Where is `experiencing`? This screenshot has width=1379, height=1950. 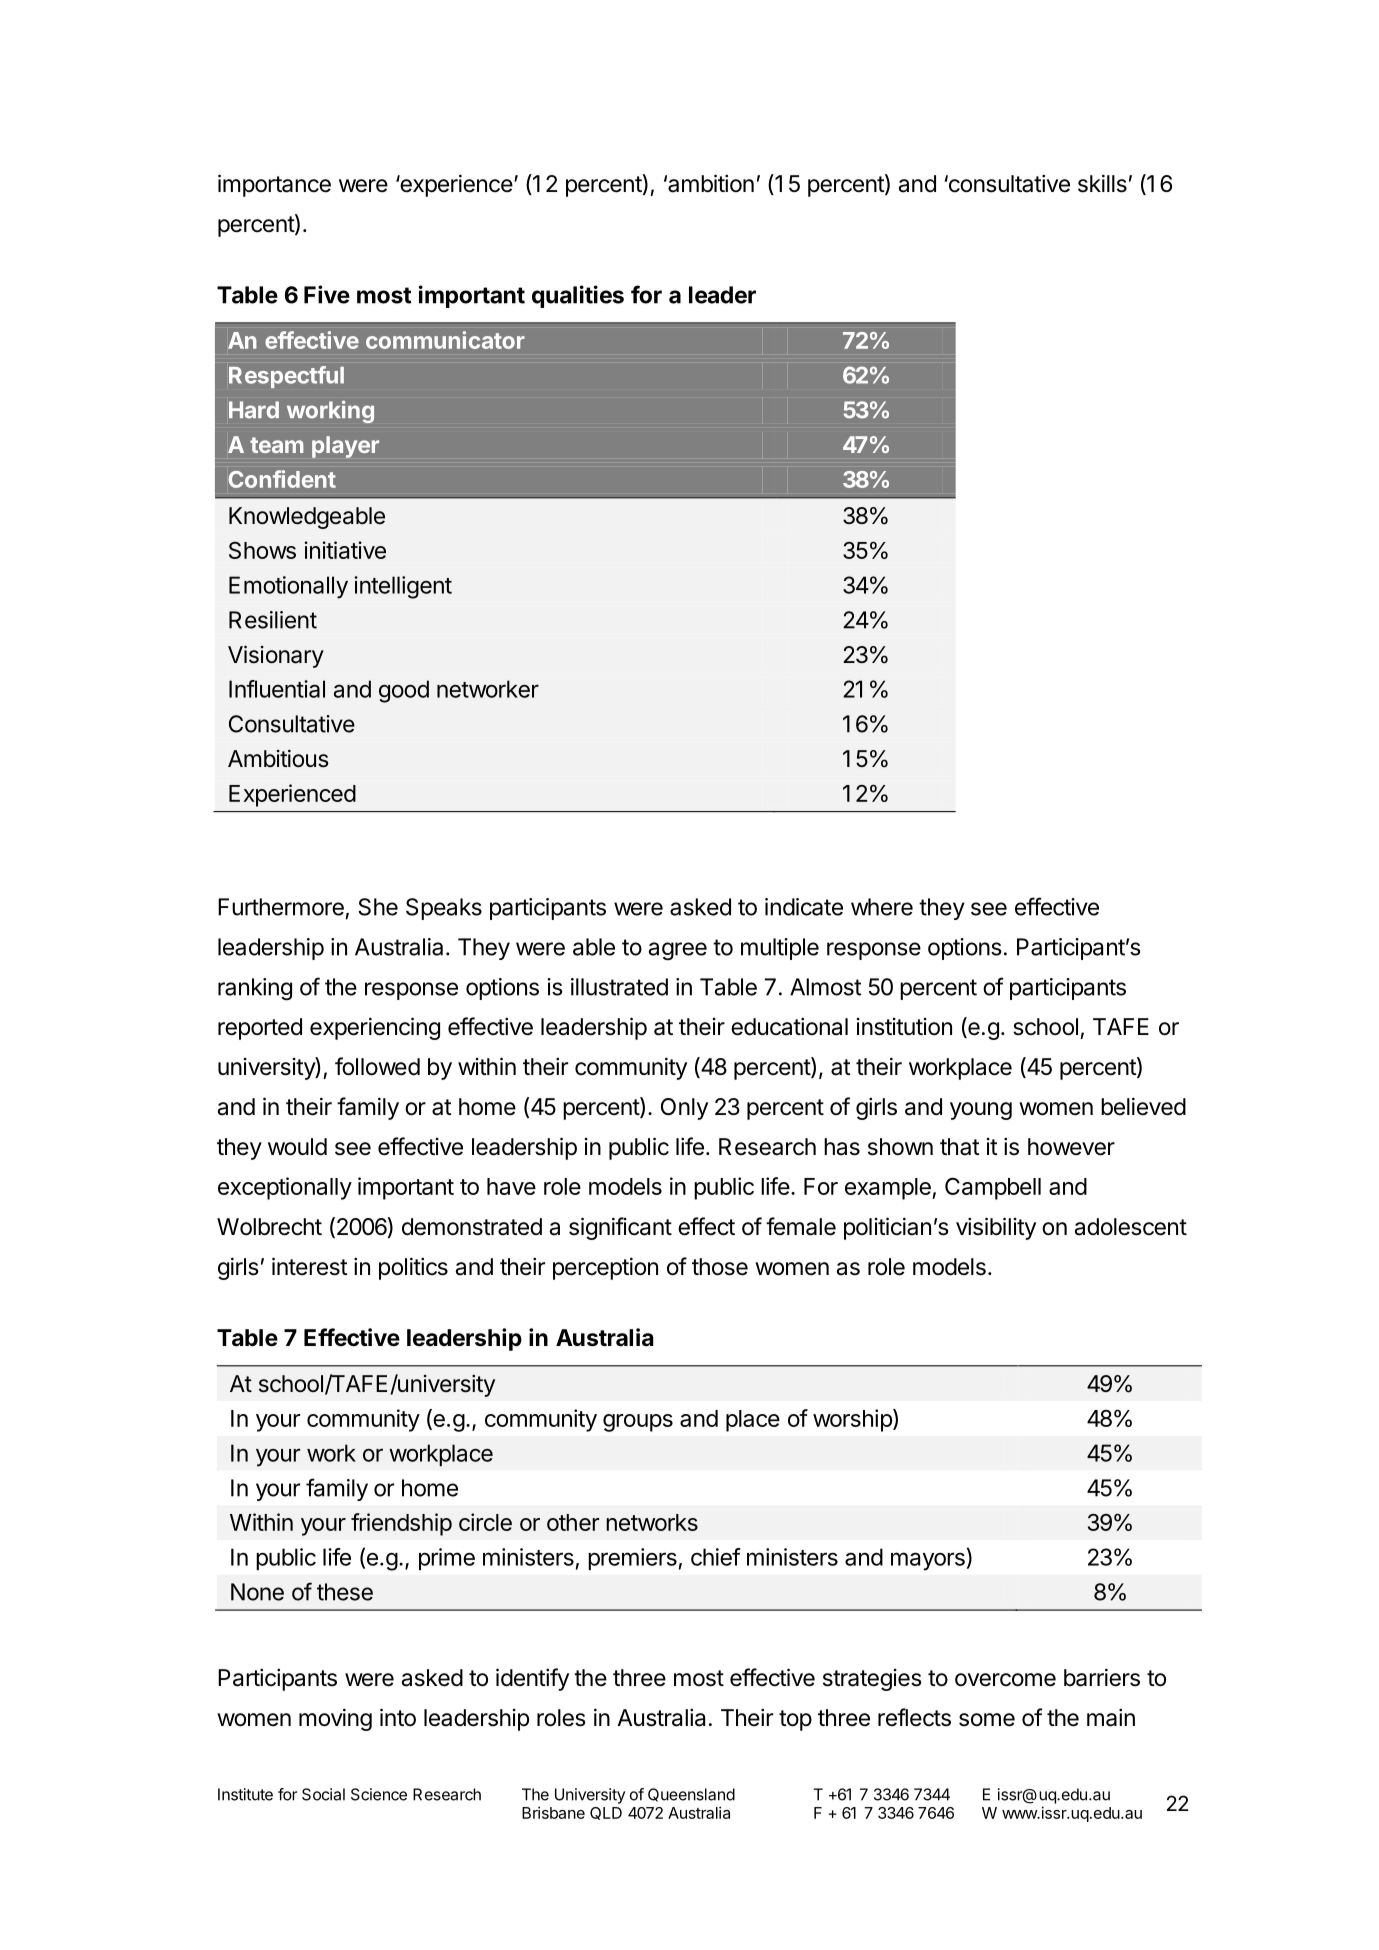 experiencing is located at coordinates (375, 1028).
